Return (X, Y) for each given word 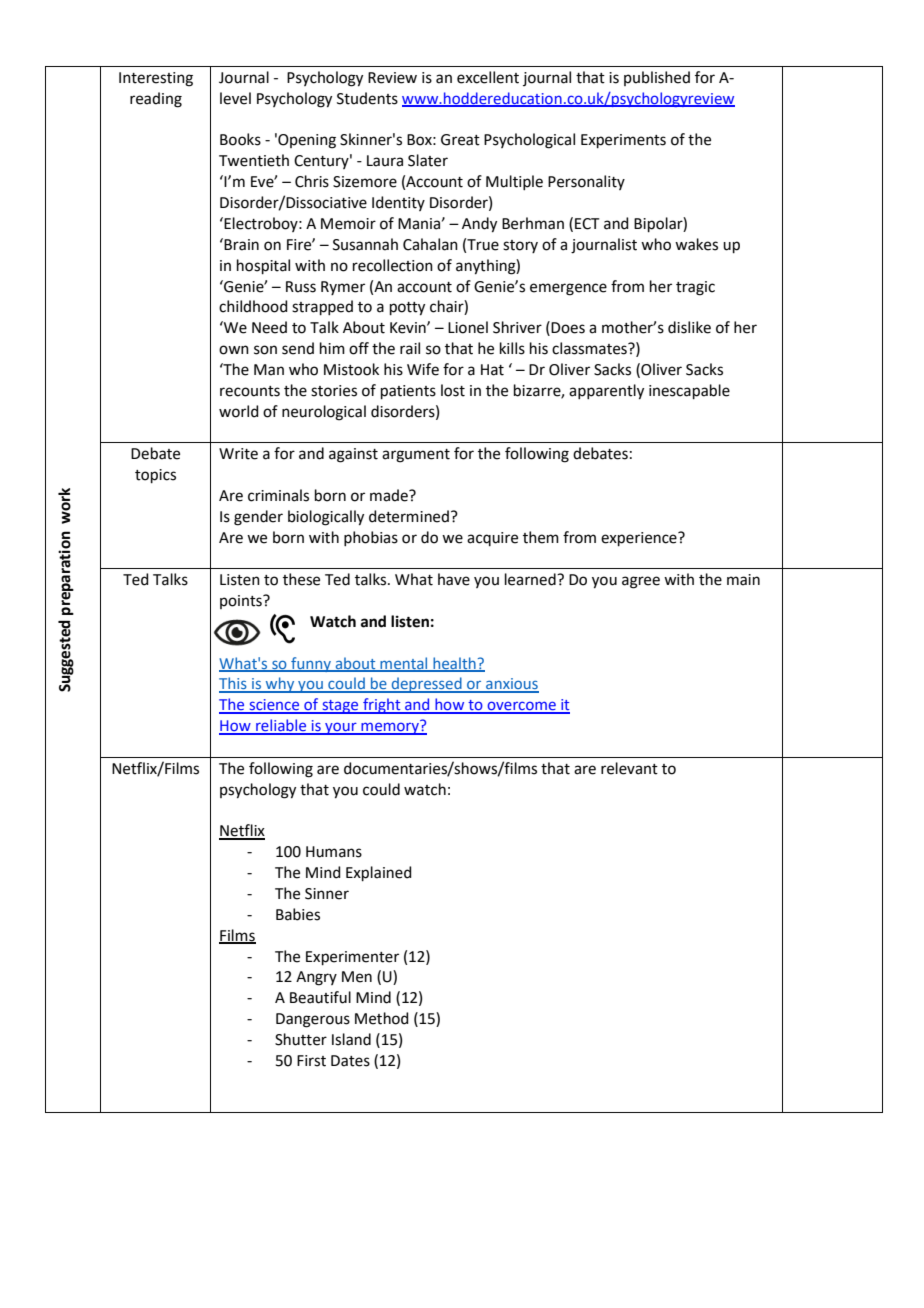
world (239, 411)
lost (453, 390)
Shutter (301, 1039)
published (657, 78)
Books (240, 139)
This (234, 684)
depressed (426, 685)
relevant (629, 768)
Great (460, 140)
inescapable (689, 391)
